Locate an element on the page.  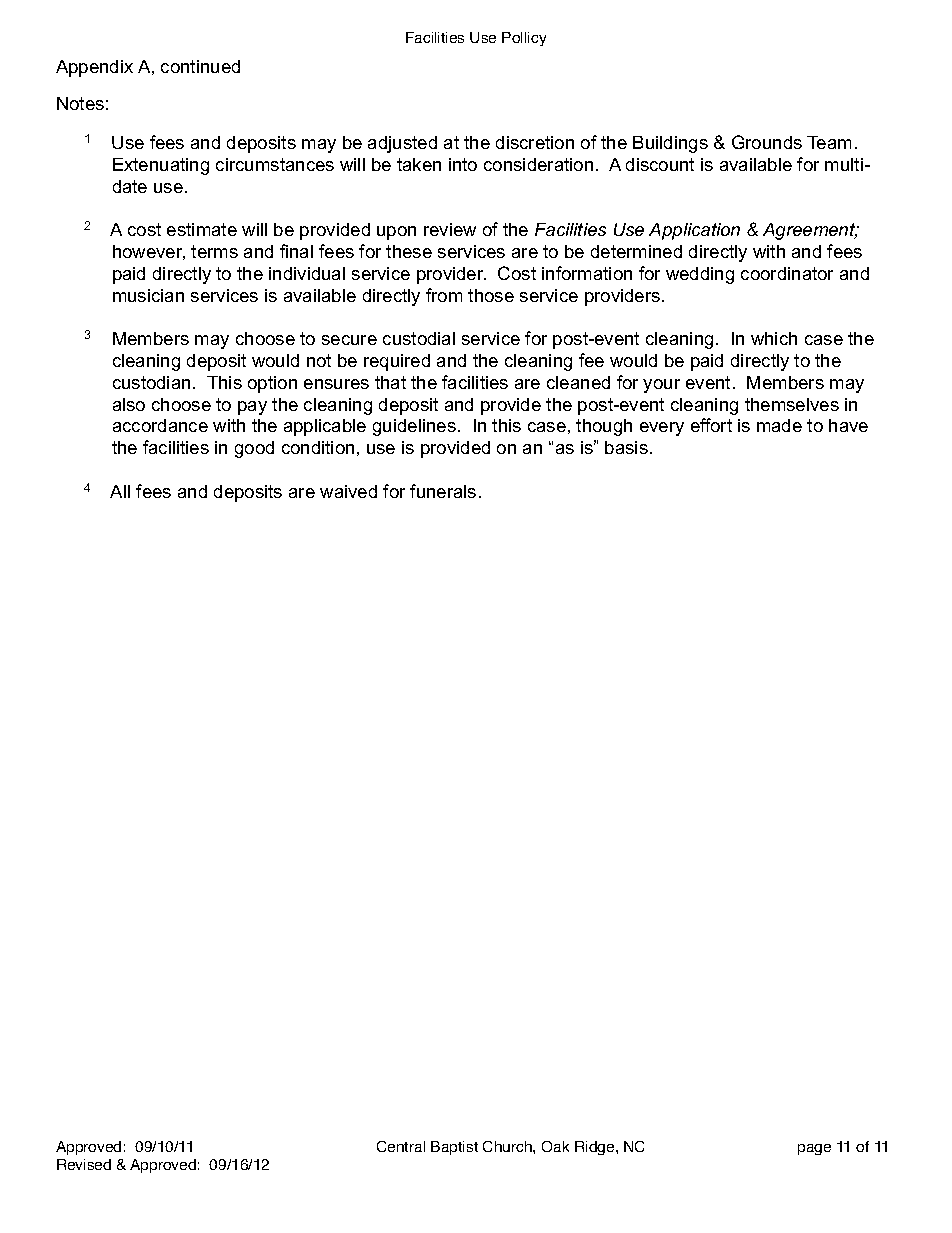
continued is located at coordinates (200, 66).
